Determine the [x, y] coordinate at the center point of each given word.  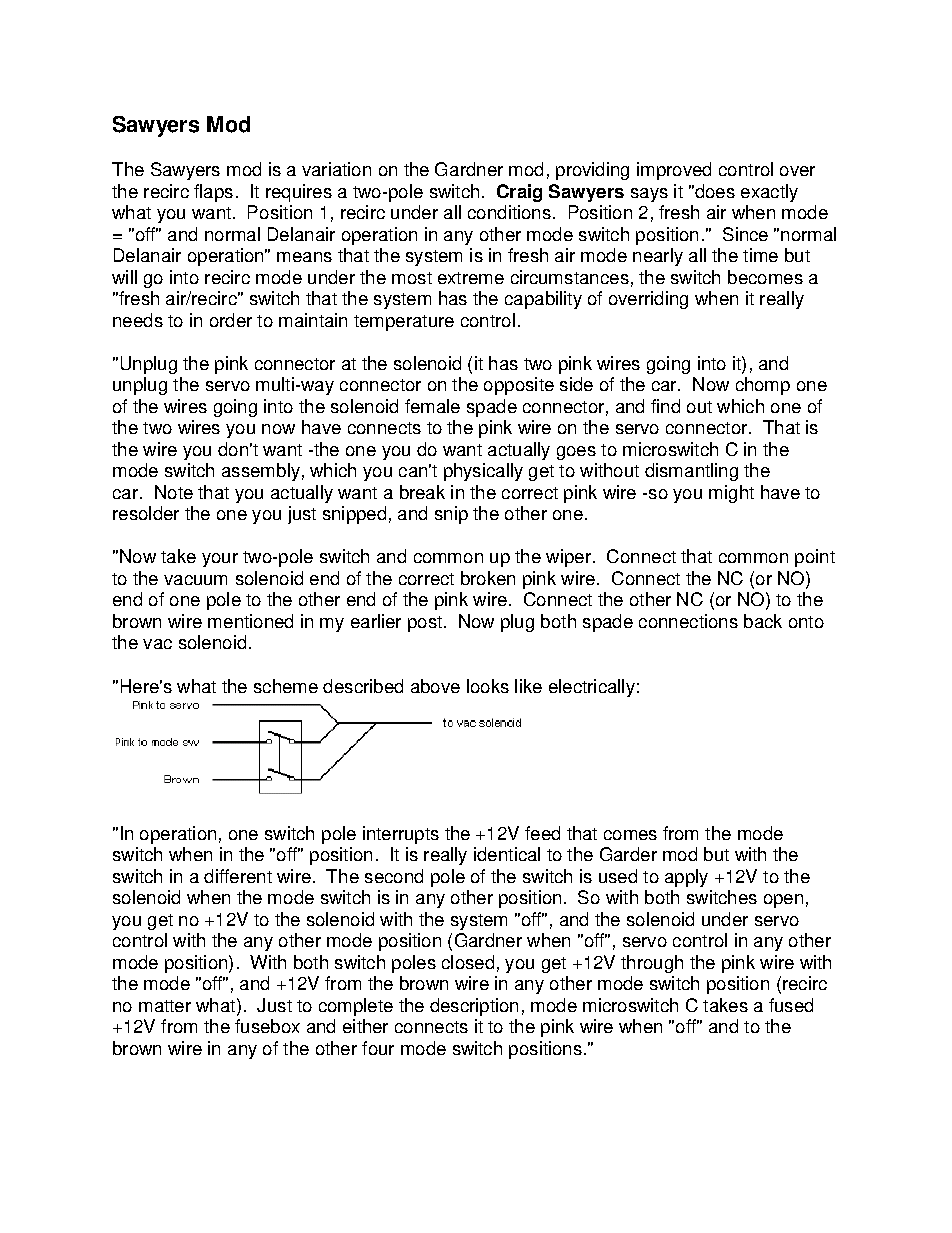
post [425, 624]
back [763, 621]
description [474, 1007]
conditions [509, 212]
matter [165, 1006]
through [652, 964]
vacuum [195, 580]
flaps [213, 193]
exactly [769, 193]
